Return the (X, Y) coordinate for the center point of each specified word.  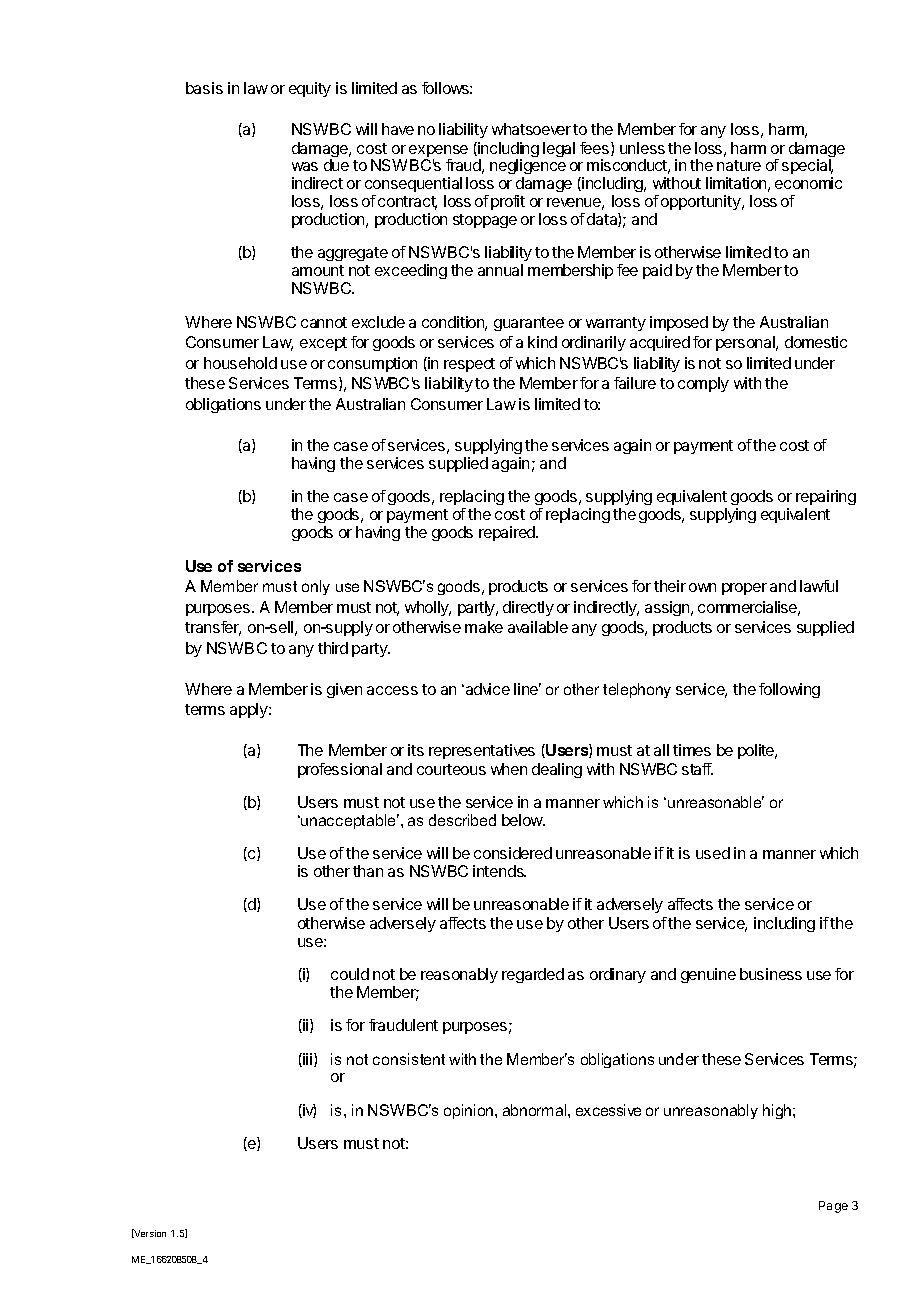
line (527, 689)
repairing (826, 499)
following (789, 690)
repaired (508, 533)
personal (746, 343)
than (368, 871)
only (316, 587)
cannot (324, 322)
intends (499, 871)
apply (250, 710)
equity (310, 89)
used (713, 853)
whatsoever (531, 129)
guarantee (529, 324)
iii (308, 1060)
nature (739, 165)
